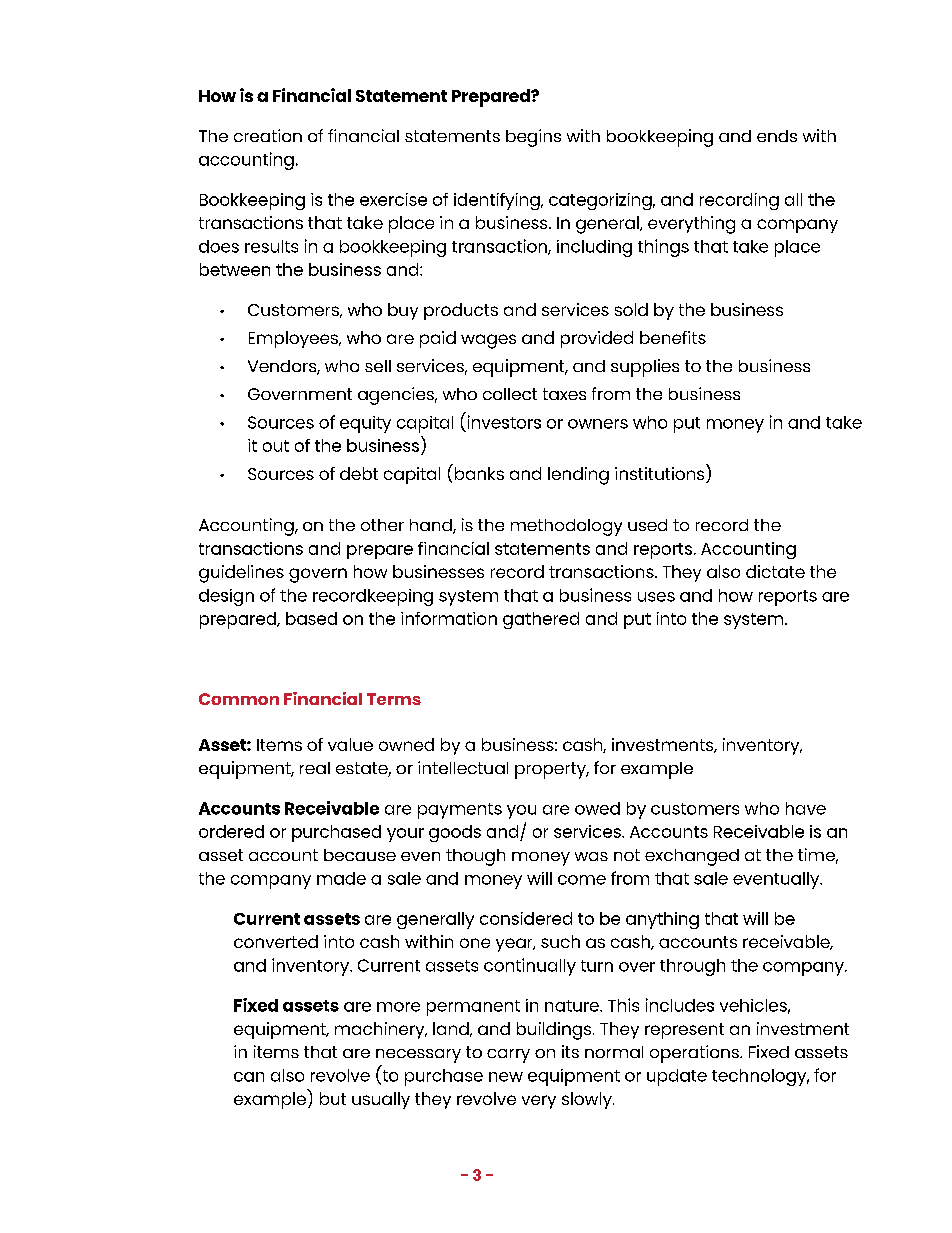 Image resolution: width=952 pixels, height=1233 pixels. What do you see at coordinates (311, 618) in the image?
I see `based` at bounding box center [311, 618].
